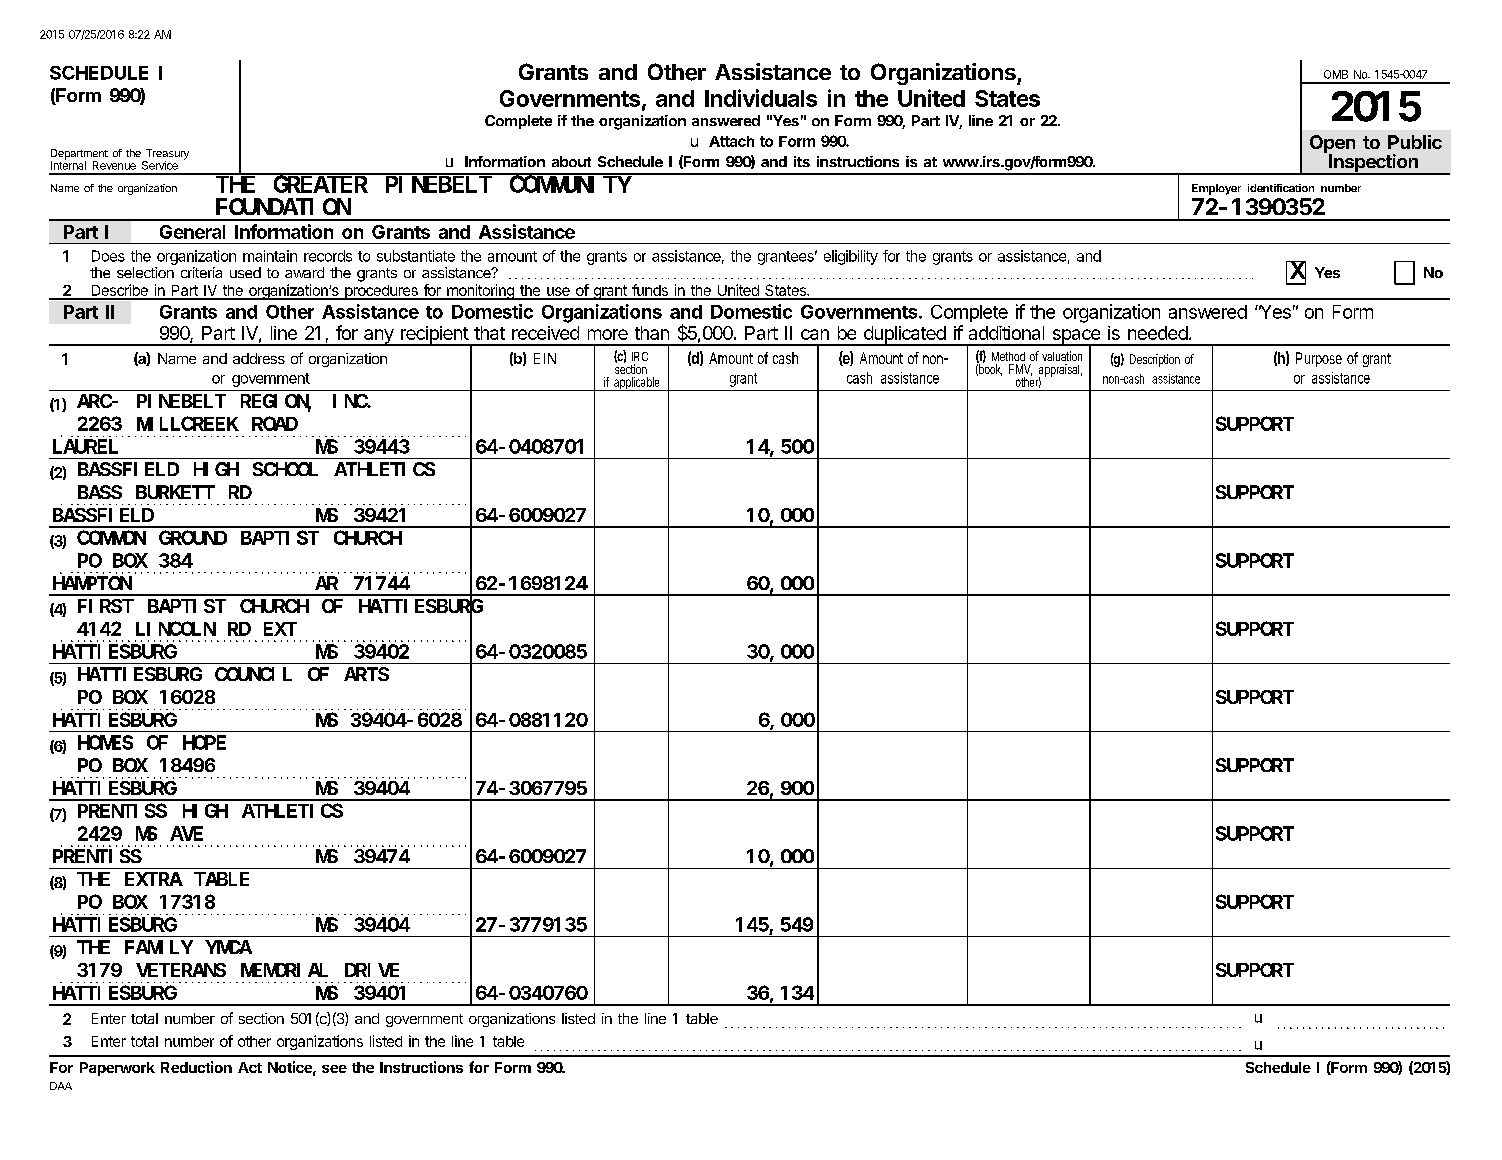 This screenshot has height=1160, width=1502. Describe the element at coordinates (1336, 74) in the screenshot. I see `OMB` at that location.
